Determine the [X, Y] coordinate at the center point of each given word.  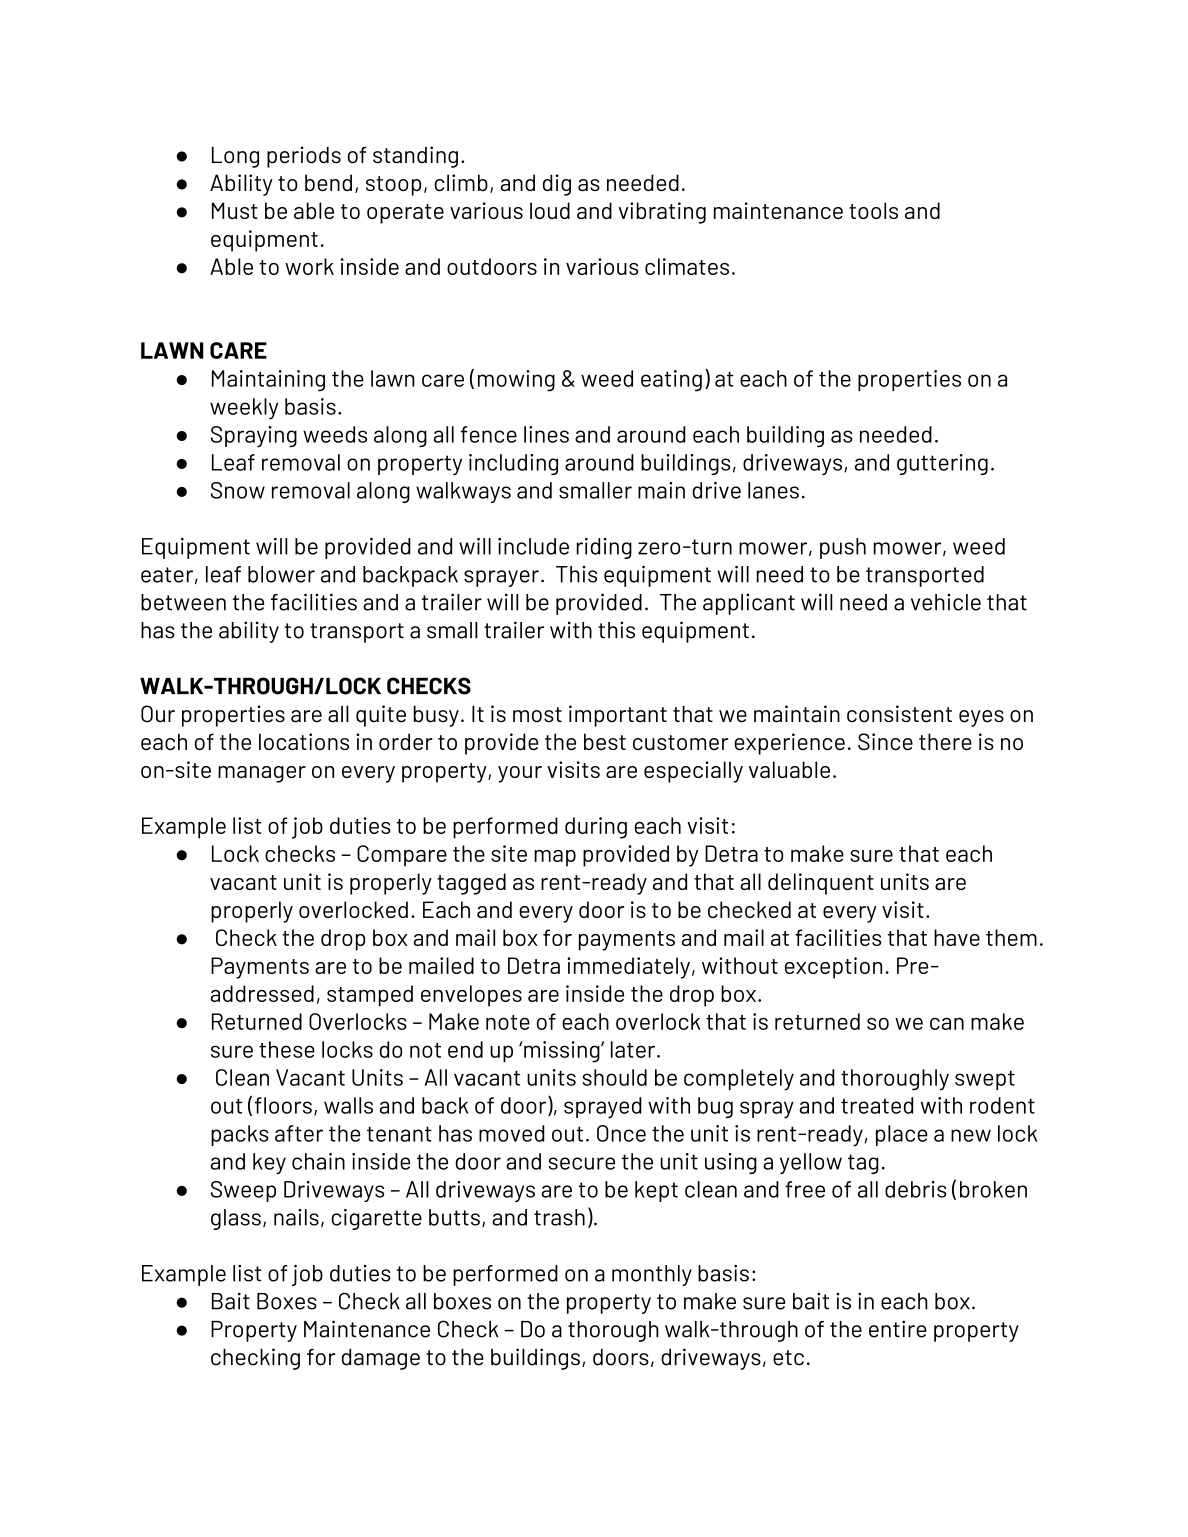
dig [557, 185]
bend [328, 183]
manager [262, 774]
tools [873, 210]
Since [885, 742]
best [605, 742]
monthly [652, 1275]
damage [381, 1359]
